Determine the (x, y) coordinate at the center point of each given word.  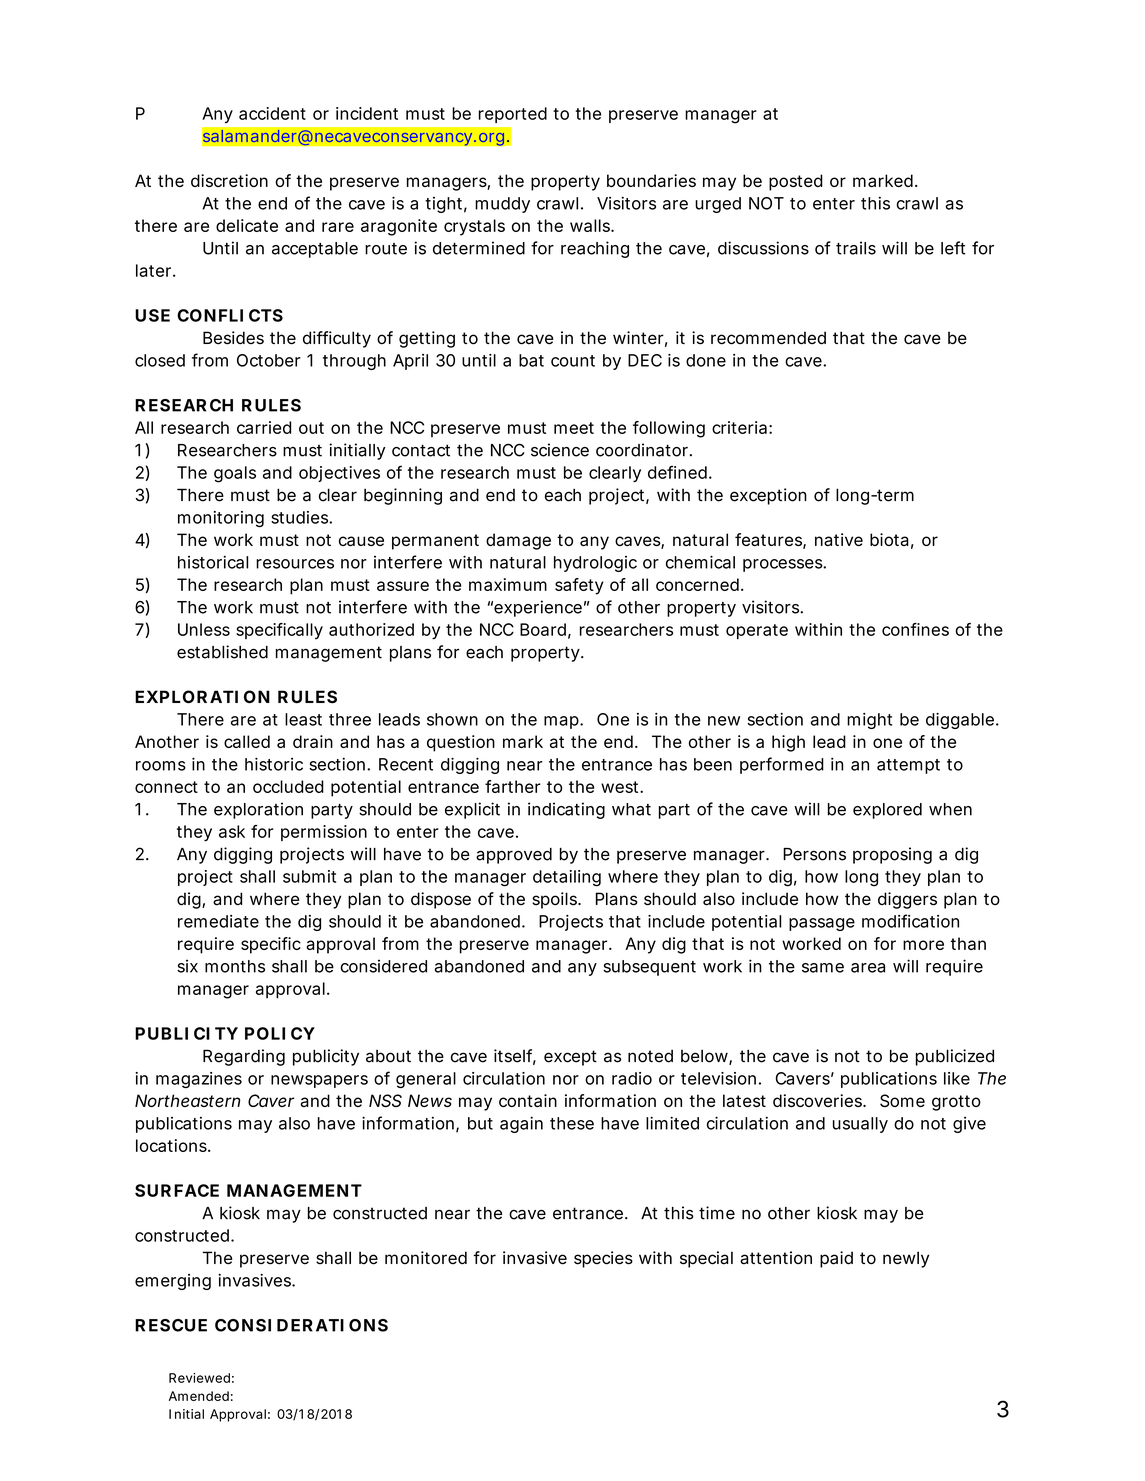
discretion (229, 180)
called (247, 741)
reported (513, 115)
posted (796, 182)
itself (515, 1057)
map (561, 722)
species (603, 1259)
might (869, 721)
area (868, 968)
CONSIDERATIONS (301, 1325)
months (235, 966)
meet (574, 428)
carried (264, 427)
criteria (739, 427)
